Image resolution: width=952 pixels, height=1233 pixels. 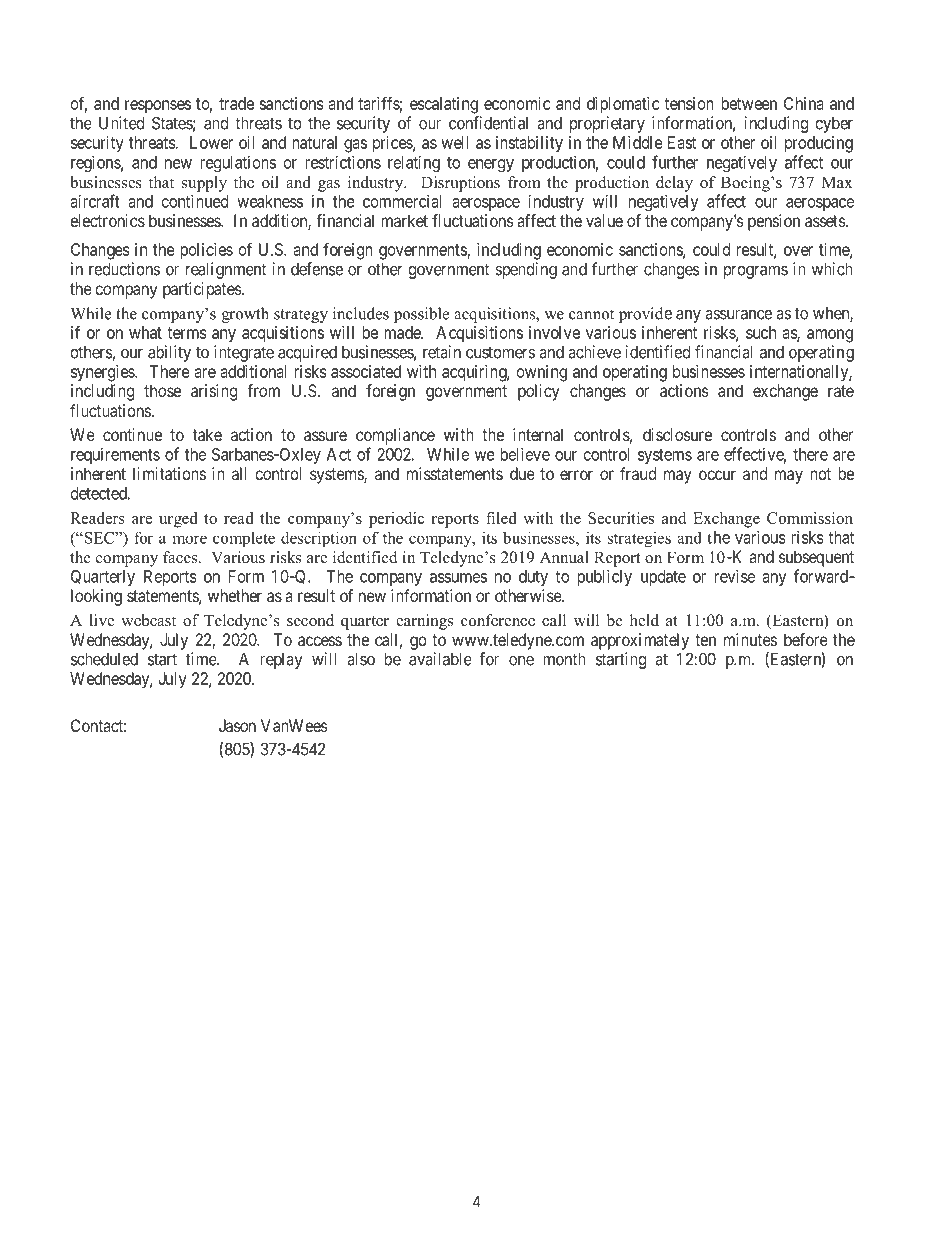 What do you see at coordinates (237, 725) in the screenshot?
I see `Jason` at bounding box center [237, 725].
